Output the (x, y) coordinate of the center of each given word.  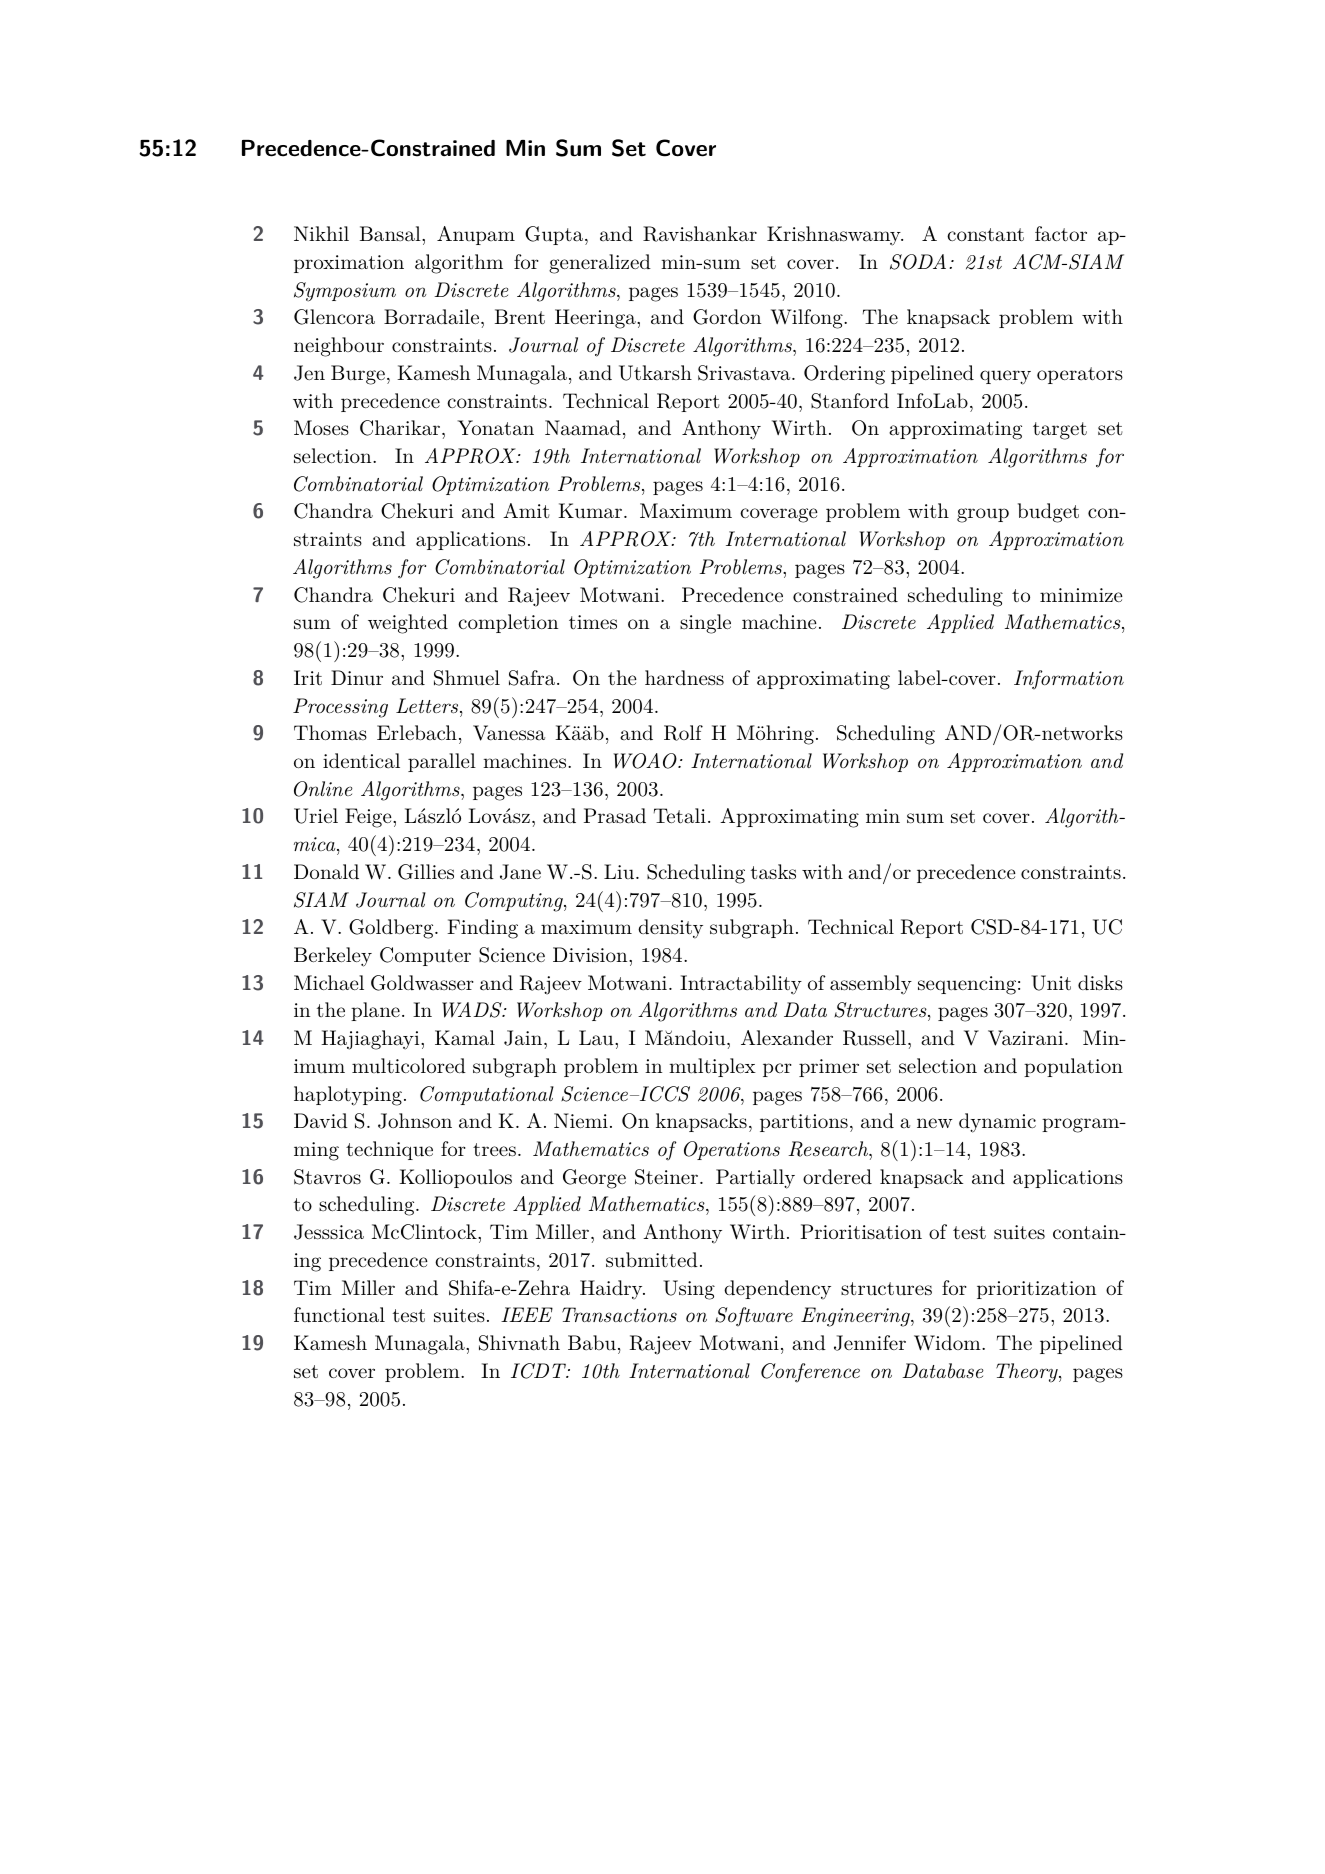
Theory (1028, 1373)
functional (339, 1315)
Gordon (727, 317)
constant (985, 235)
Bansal (391, 234)
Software (754, 1317)
